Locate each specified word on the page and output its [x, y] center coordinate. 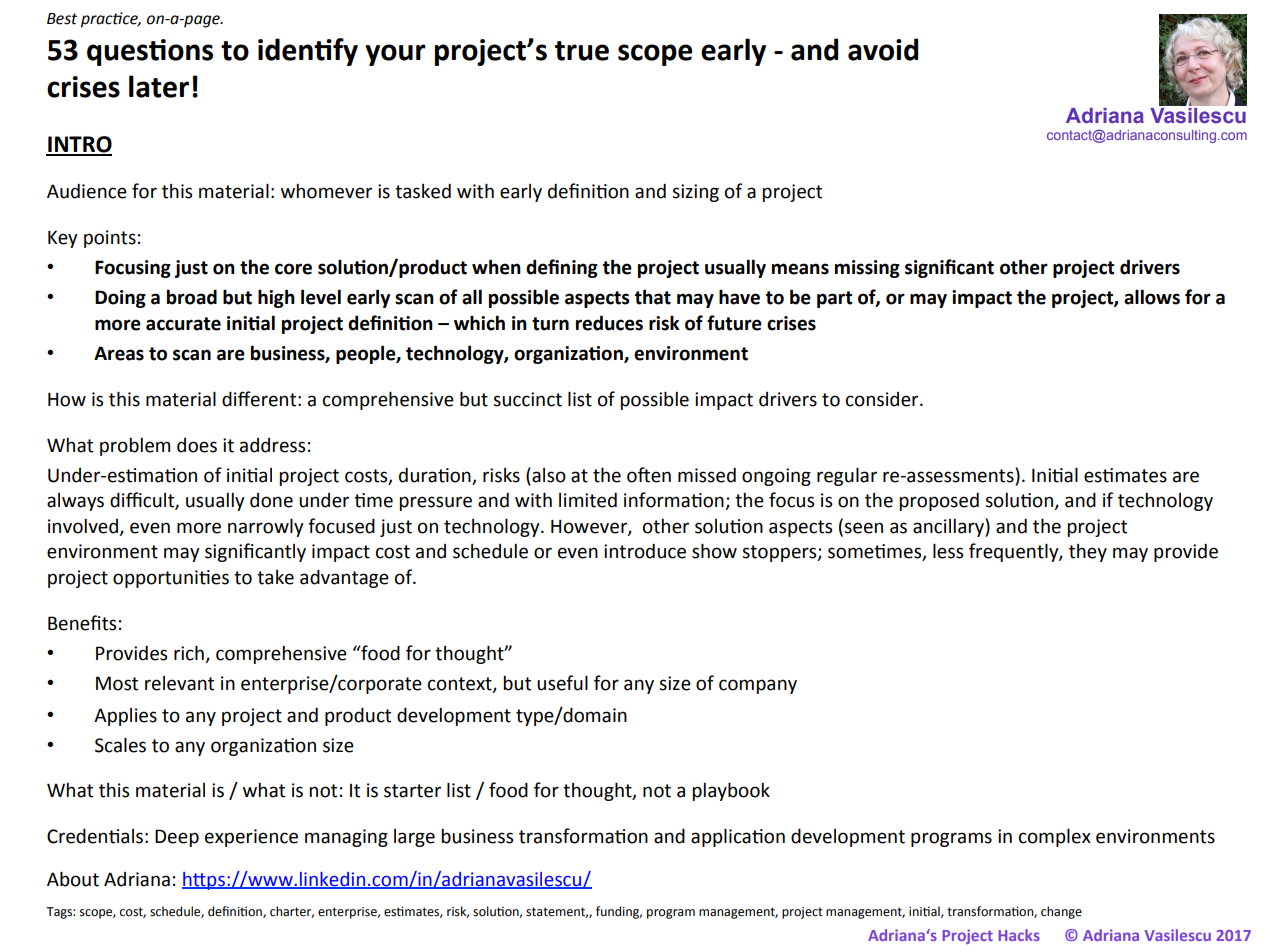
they [1088, 553]
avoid [883, 49]
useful [562, 683]
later [159, 86]
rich [189, 653]
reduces [609, 323]
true [582, 51]
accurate [183, 324]
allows [1152, 297]
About [73, 879]
